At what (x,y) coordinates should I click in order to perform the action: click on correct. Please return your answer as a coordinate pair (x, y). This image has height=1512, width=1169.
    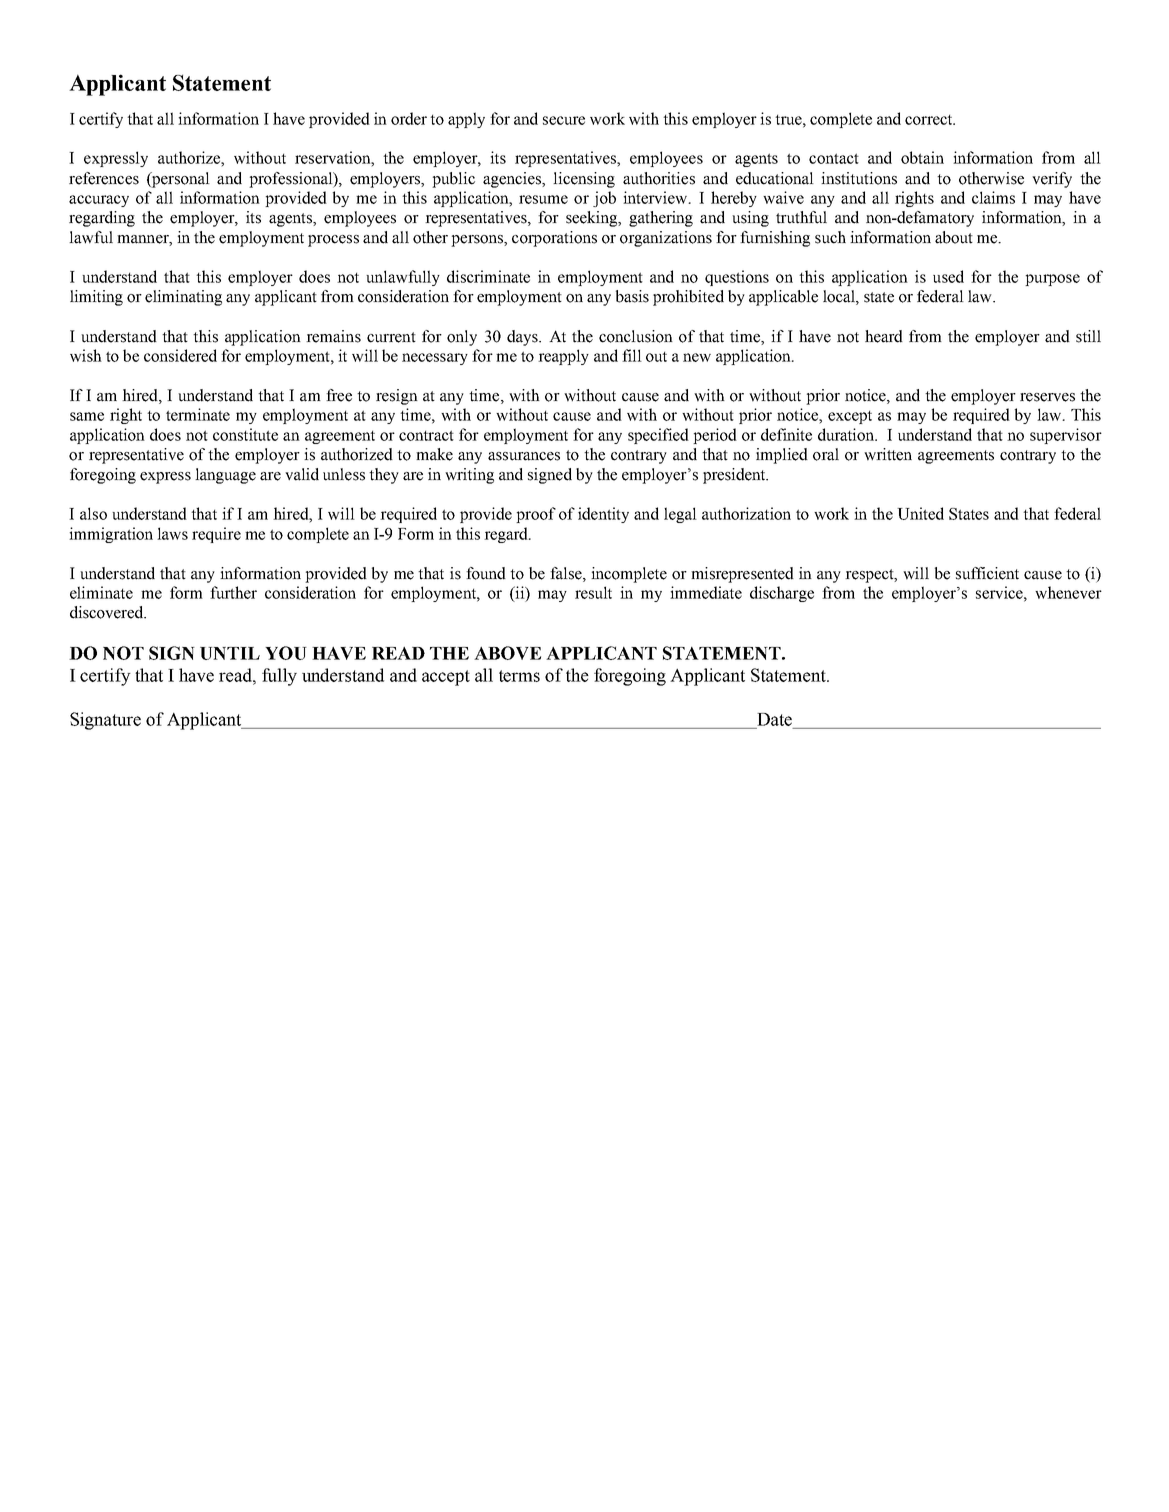
    Looking at the image, I should click on (930, 120).
